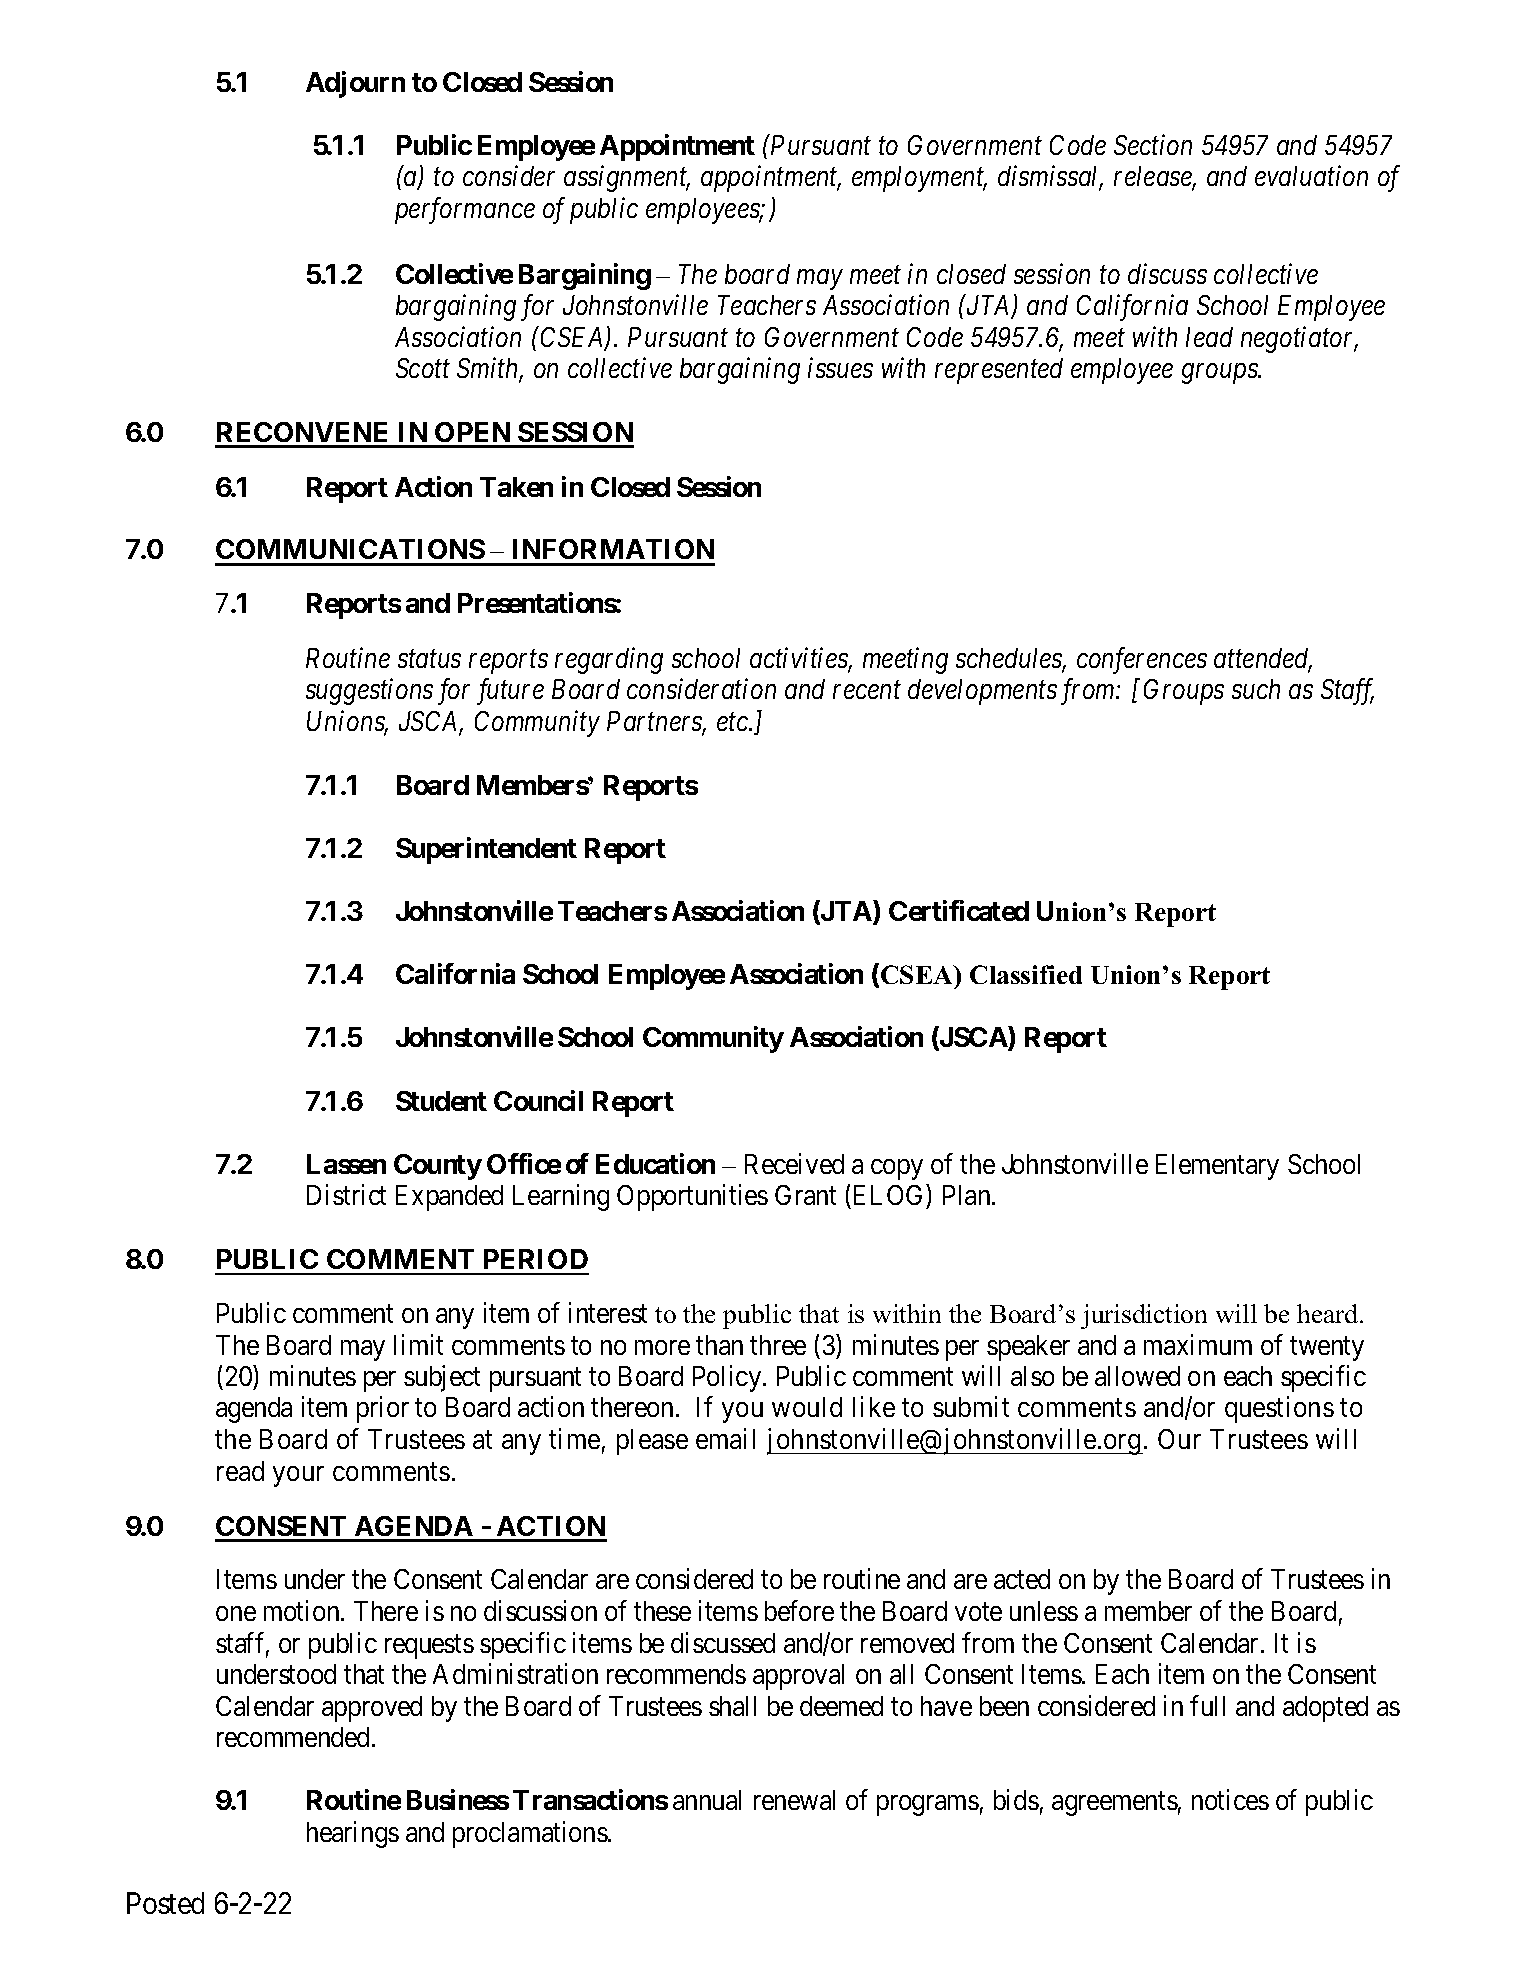 Image resolution: width=1526 pixels, height=1974 pixels. Describe the element at coordinates (353, 1834) in the document. I see `hearings` at that location.
